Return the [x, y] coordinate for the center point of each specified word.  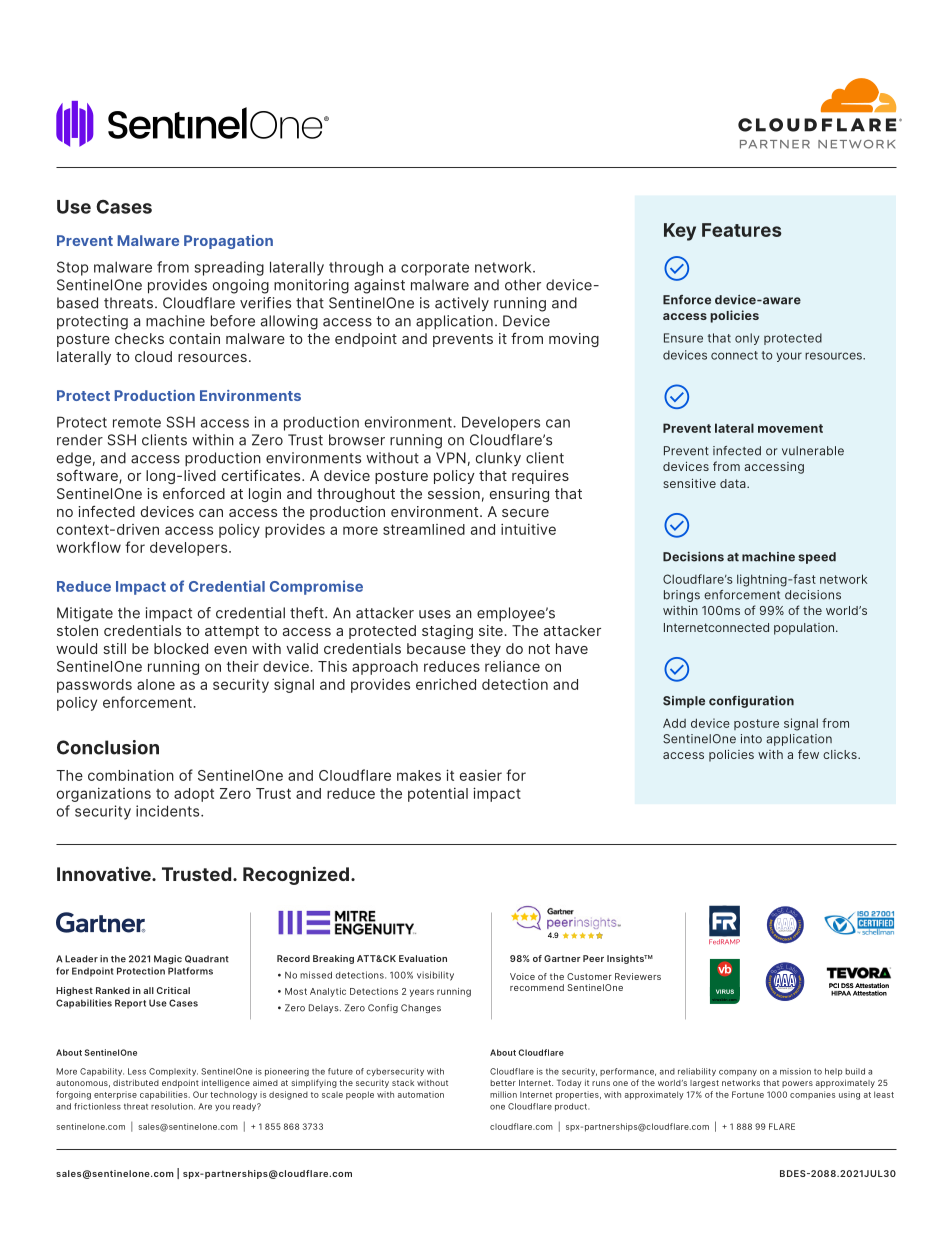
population [805, 629]
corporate [435, 269]
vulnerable [813, 451]
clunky [498, 459]
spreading [229, 268]
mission [795, 1071]
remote [137, 422]
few [808, 754]
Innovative [105, 873]
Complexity [173, 1072]
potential [438, 795]
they [485, 650]
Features [742, 230]
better [503, 1083]
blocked [181, 648]
